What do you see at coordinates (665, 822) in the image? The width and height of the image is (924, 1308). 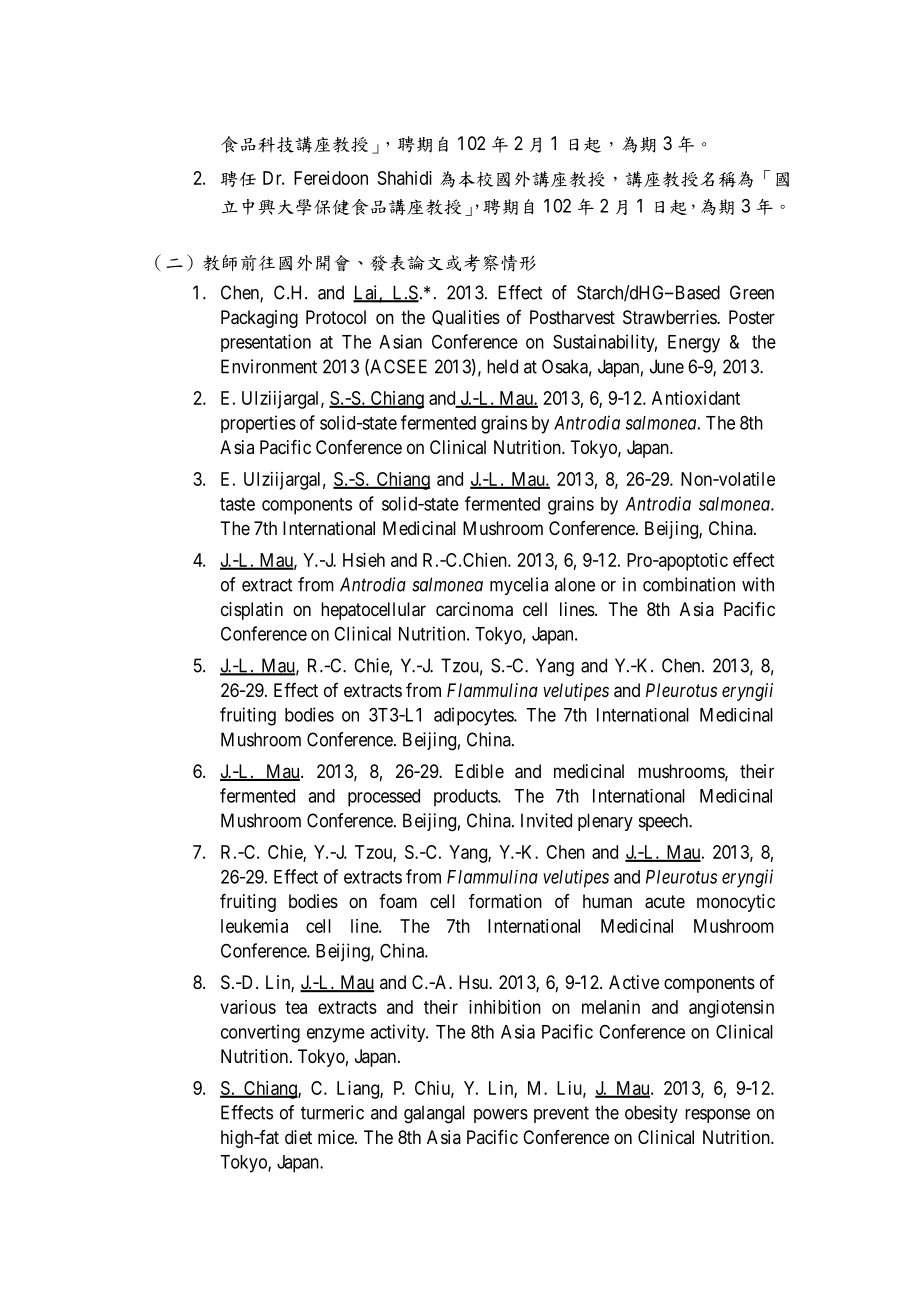 I see `speech` at bounding box center [665, 822].
